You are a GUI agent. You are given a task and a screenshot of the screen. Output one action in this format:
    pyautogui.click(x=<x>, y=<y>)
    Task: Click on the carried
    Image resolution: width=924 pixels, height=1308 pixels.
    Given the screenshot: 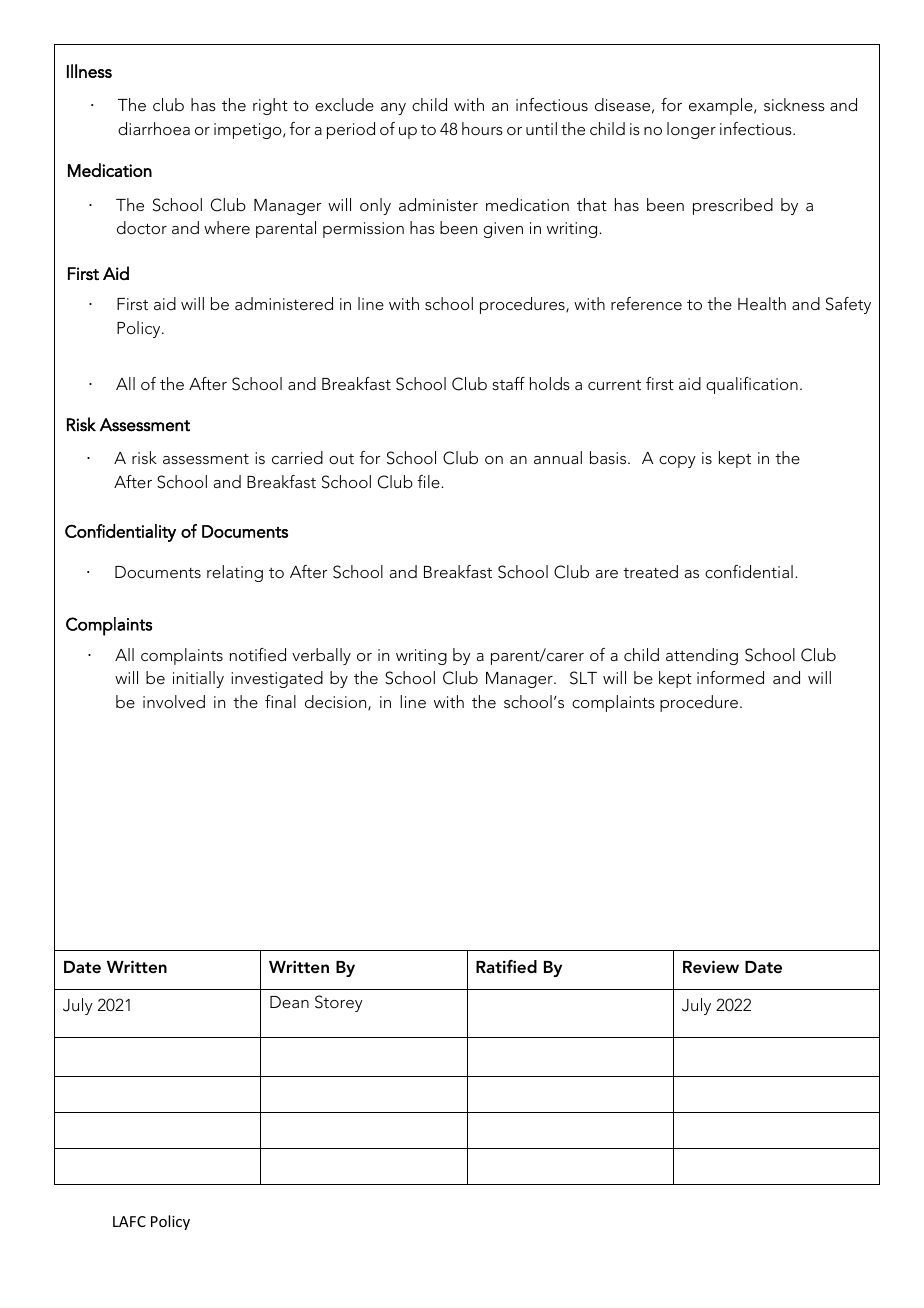 What is the action you would take?
    pyautogui.click(x=297, y=457)
